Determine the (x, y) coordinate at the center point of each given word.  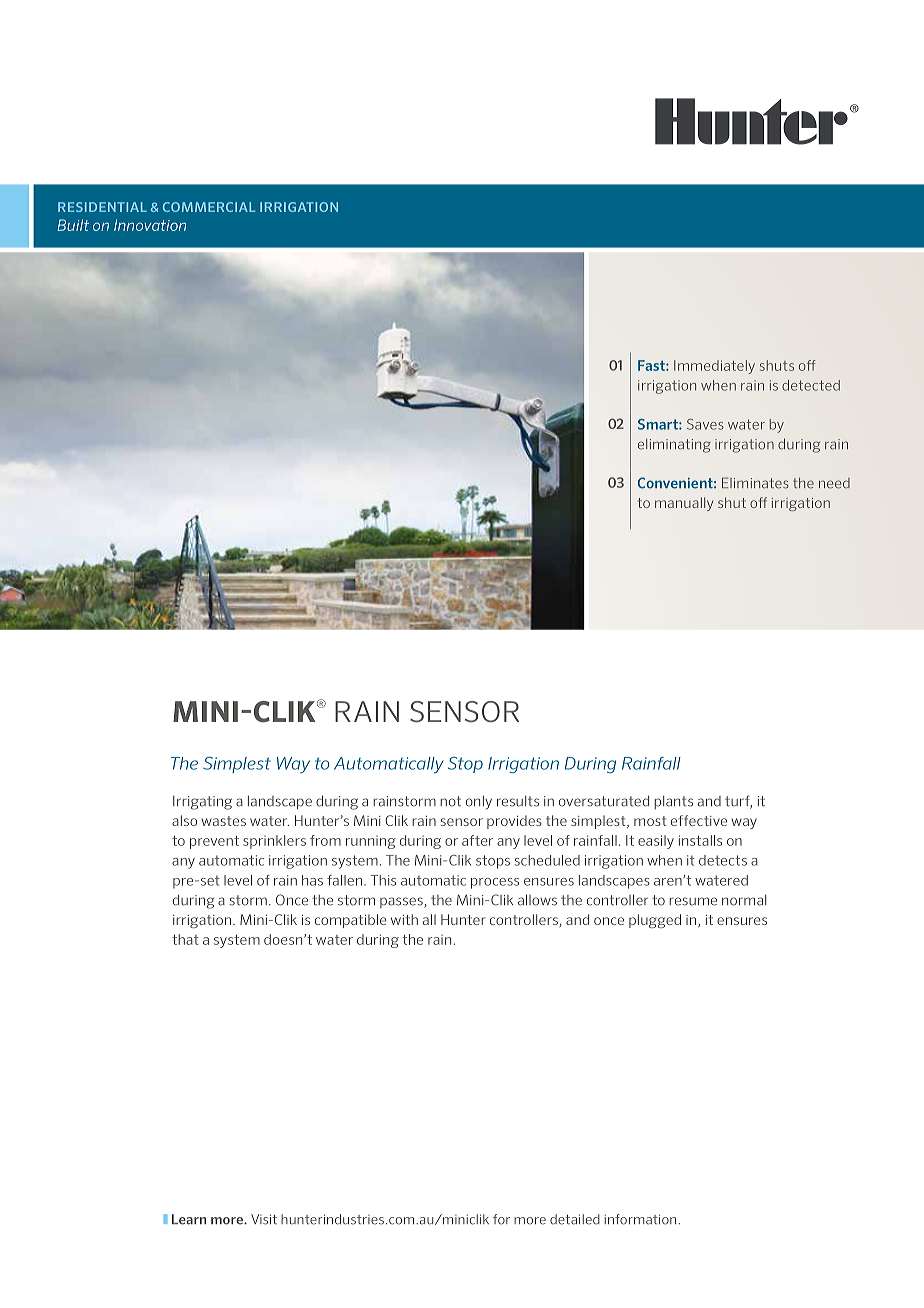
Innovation (150, 225)
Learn (189, 1219)
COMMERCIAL (209, 207)
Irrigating (202, 803)
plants (673, 802)
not (450, 801)
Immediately (714, 367)
